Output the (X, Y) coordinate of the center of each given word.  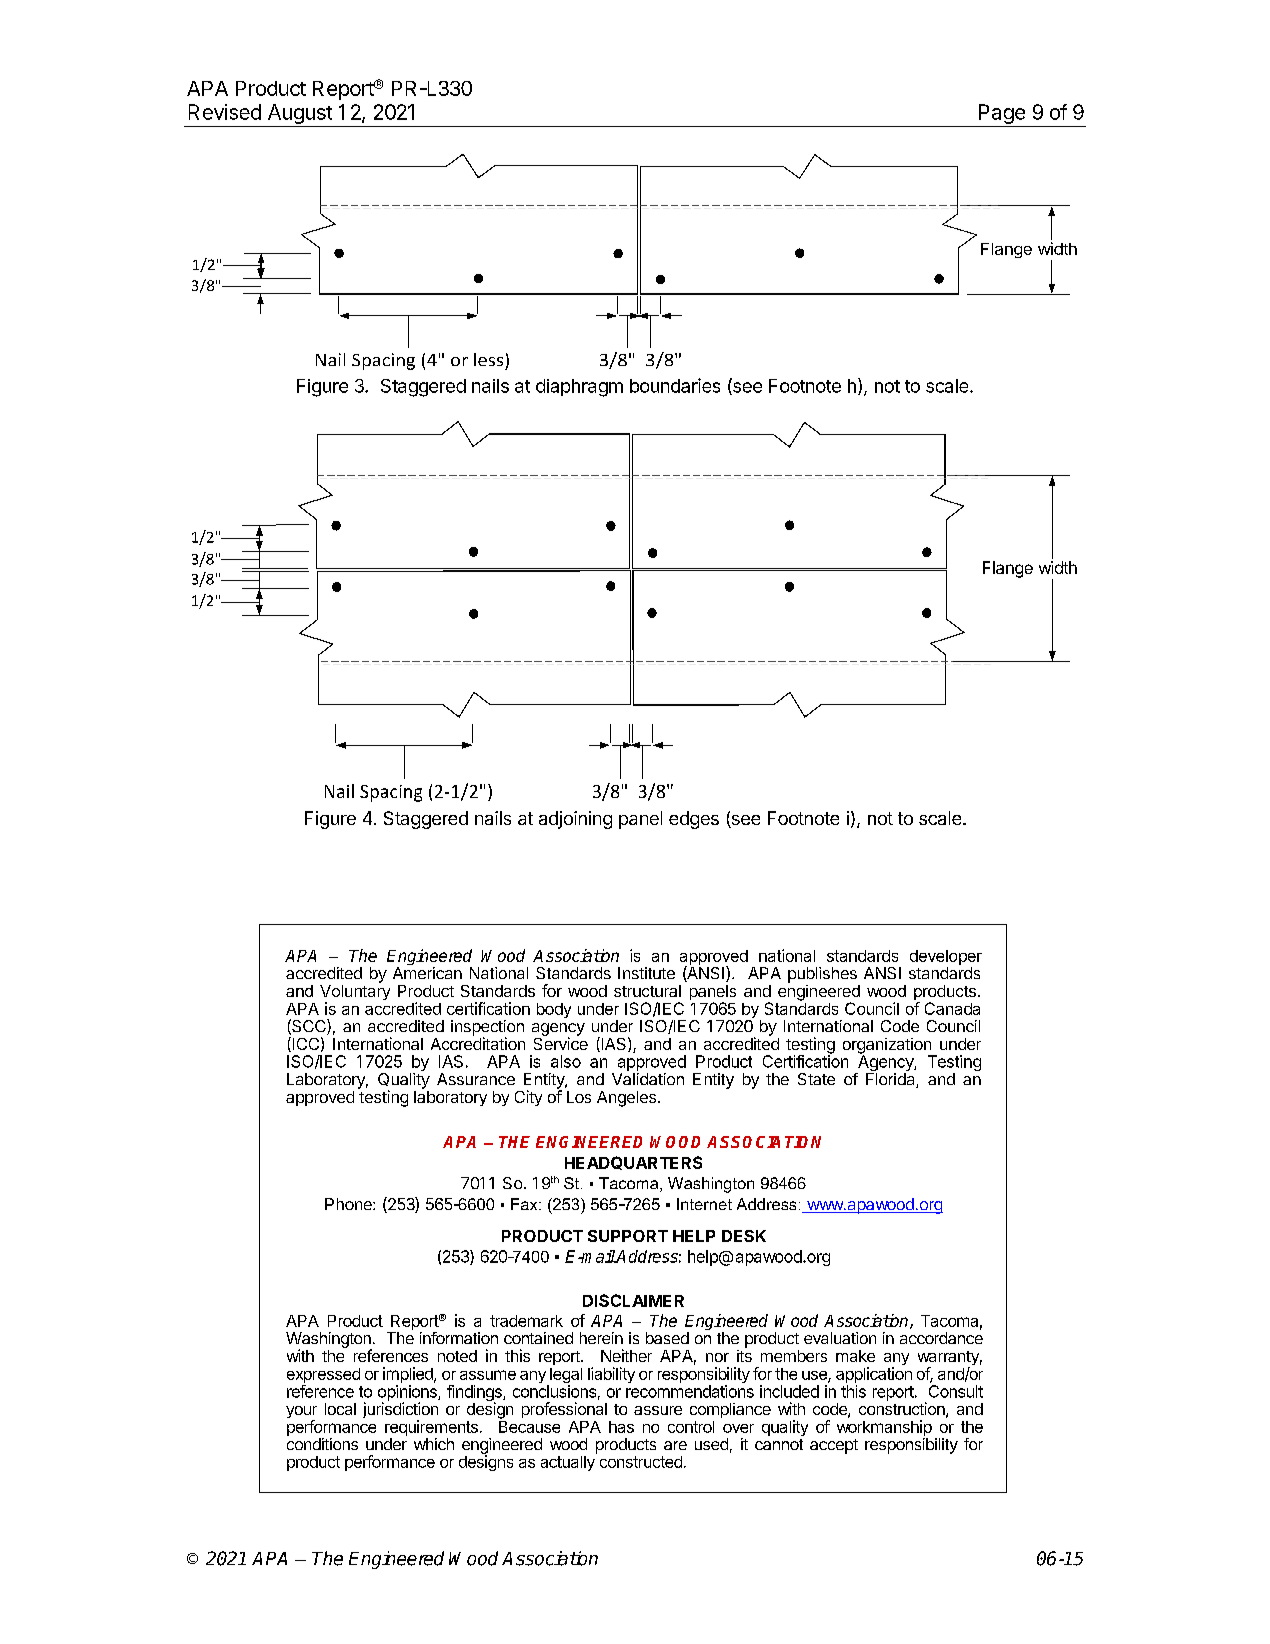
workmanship (884, 1429)
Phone (349, 1204)
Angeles (628, 1099)
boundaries (675, 385)
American (427, 973)
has (621, 1427)
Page (1002, 115)
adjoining (575, 820)
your (301, 1413)
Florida (891, 1080)
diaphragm (579, 388)
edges (694, 820)
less (488, 359)
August (299, 115)
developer (946, 959)
